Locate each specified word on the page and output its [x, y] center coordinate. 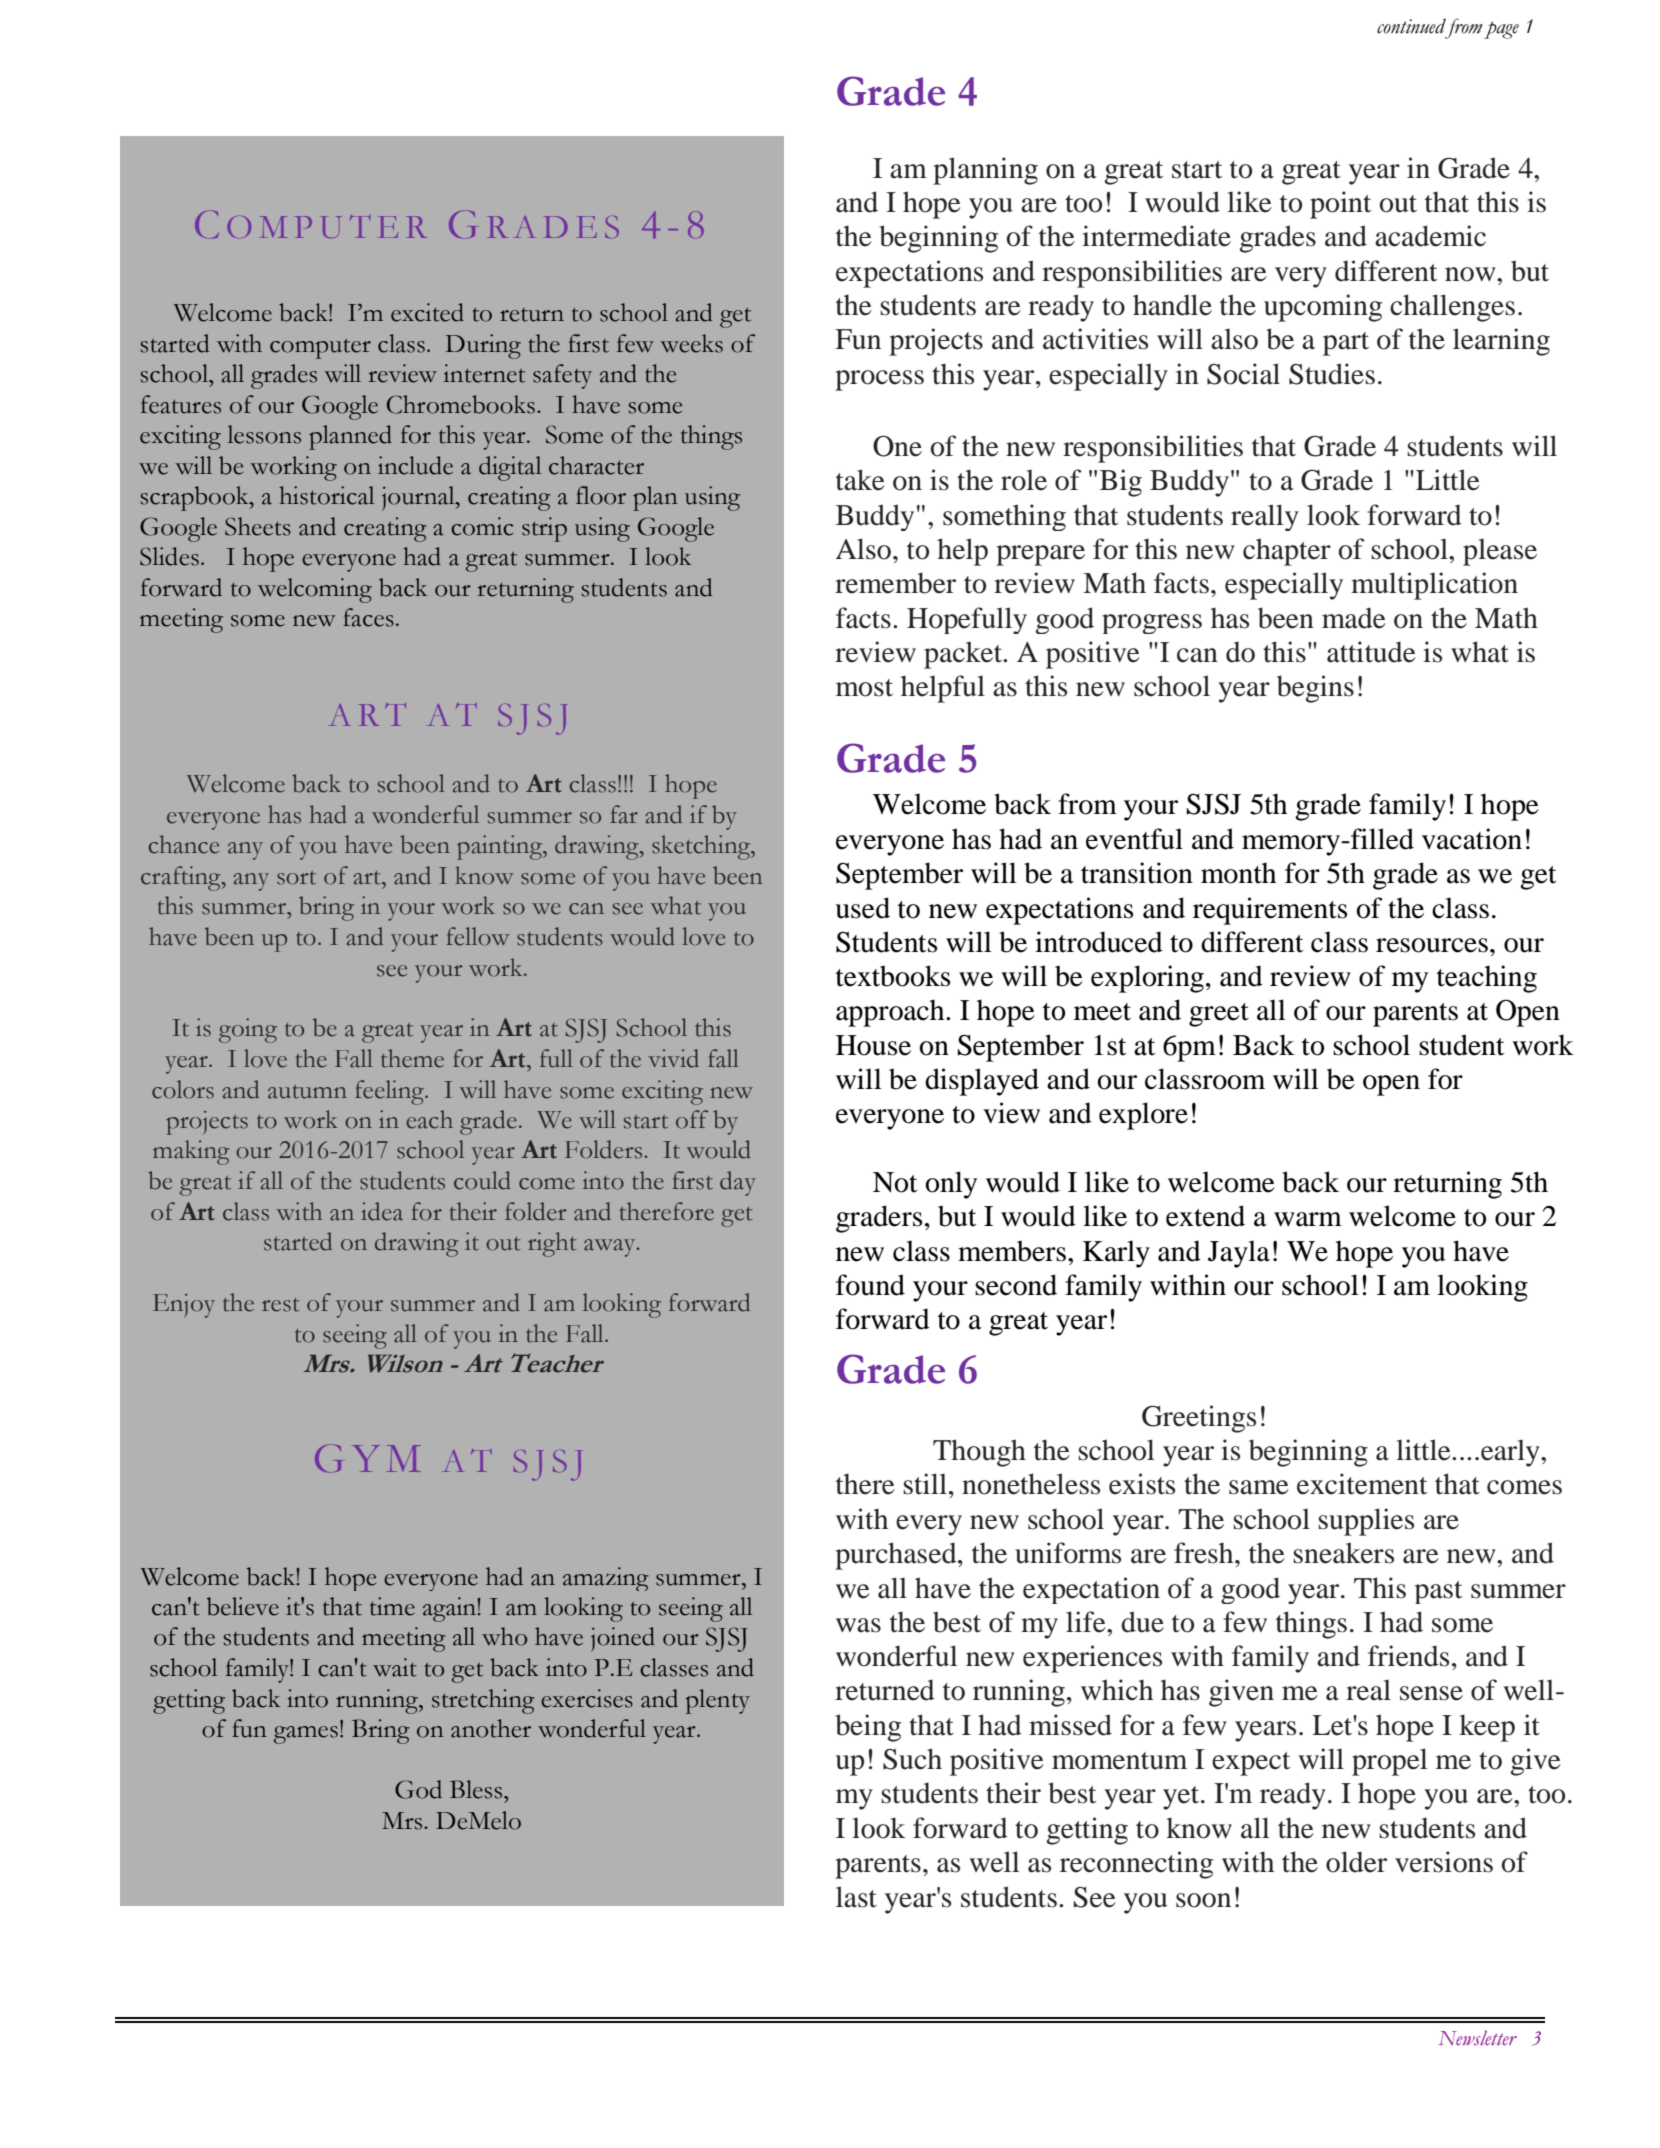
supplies [1366, 1522]
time [392, 1606]
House [873, 1045]
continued [1411, 26]
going [248, 1030]
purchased [897, 1556]
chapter [1287, 552]
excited [427, 312]
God [418, 1789]
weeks [691, 343]
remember [895, 583]
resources [1432, 945]
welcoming [315, 590]
